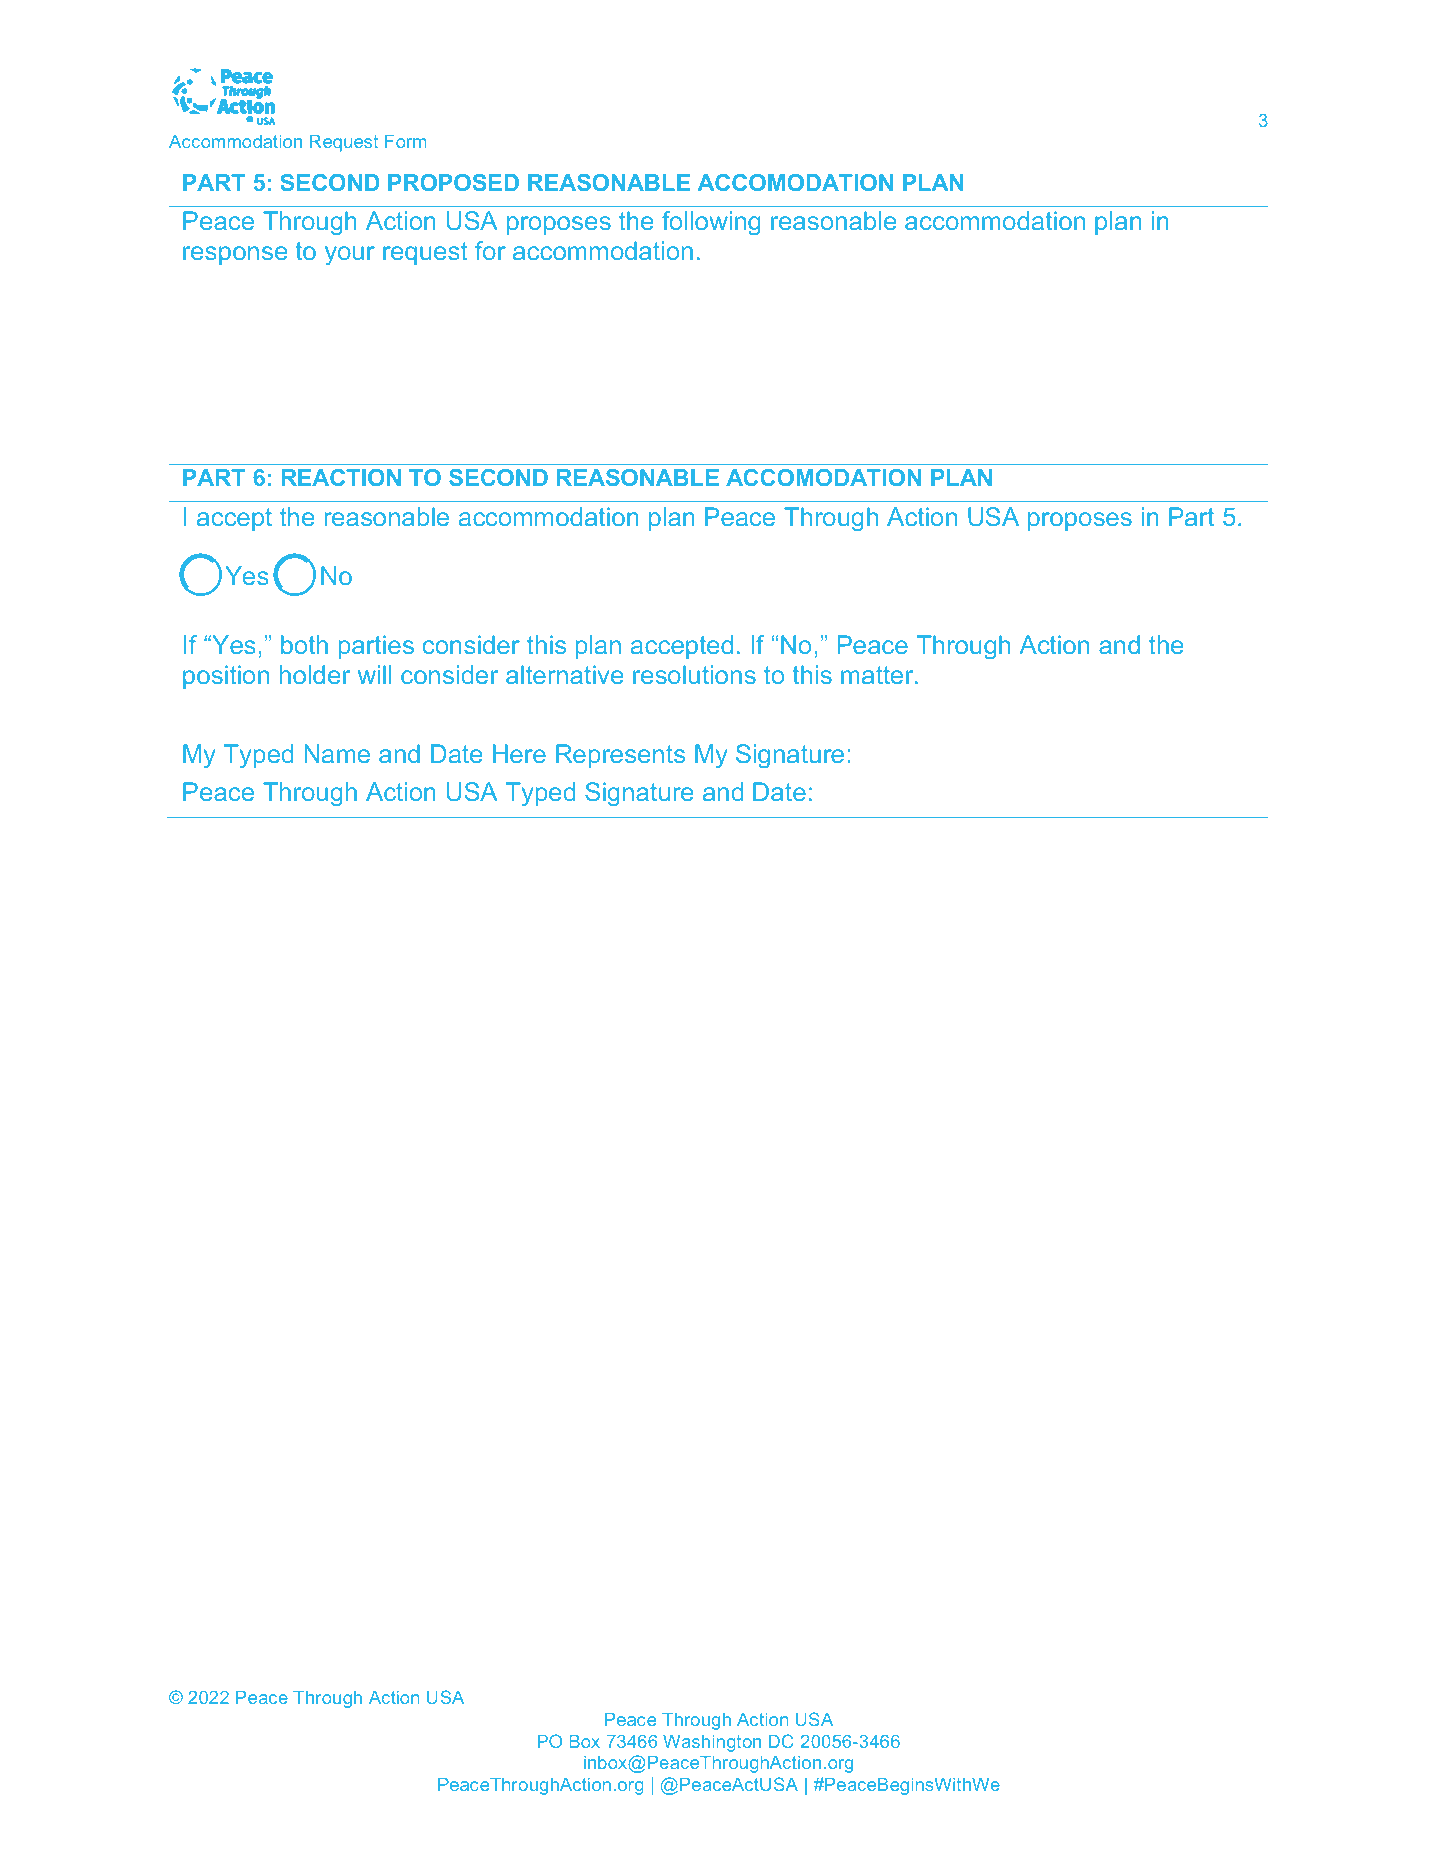  What do you see at coordinates (350, 255) in the image?
I see `your` at bounding box center [350, 255].
